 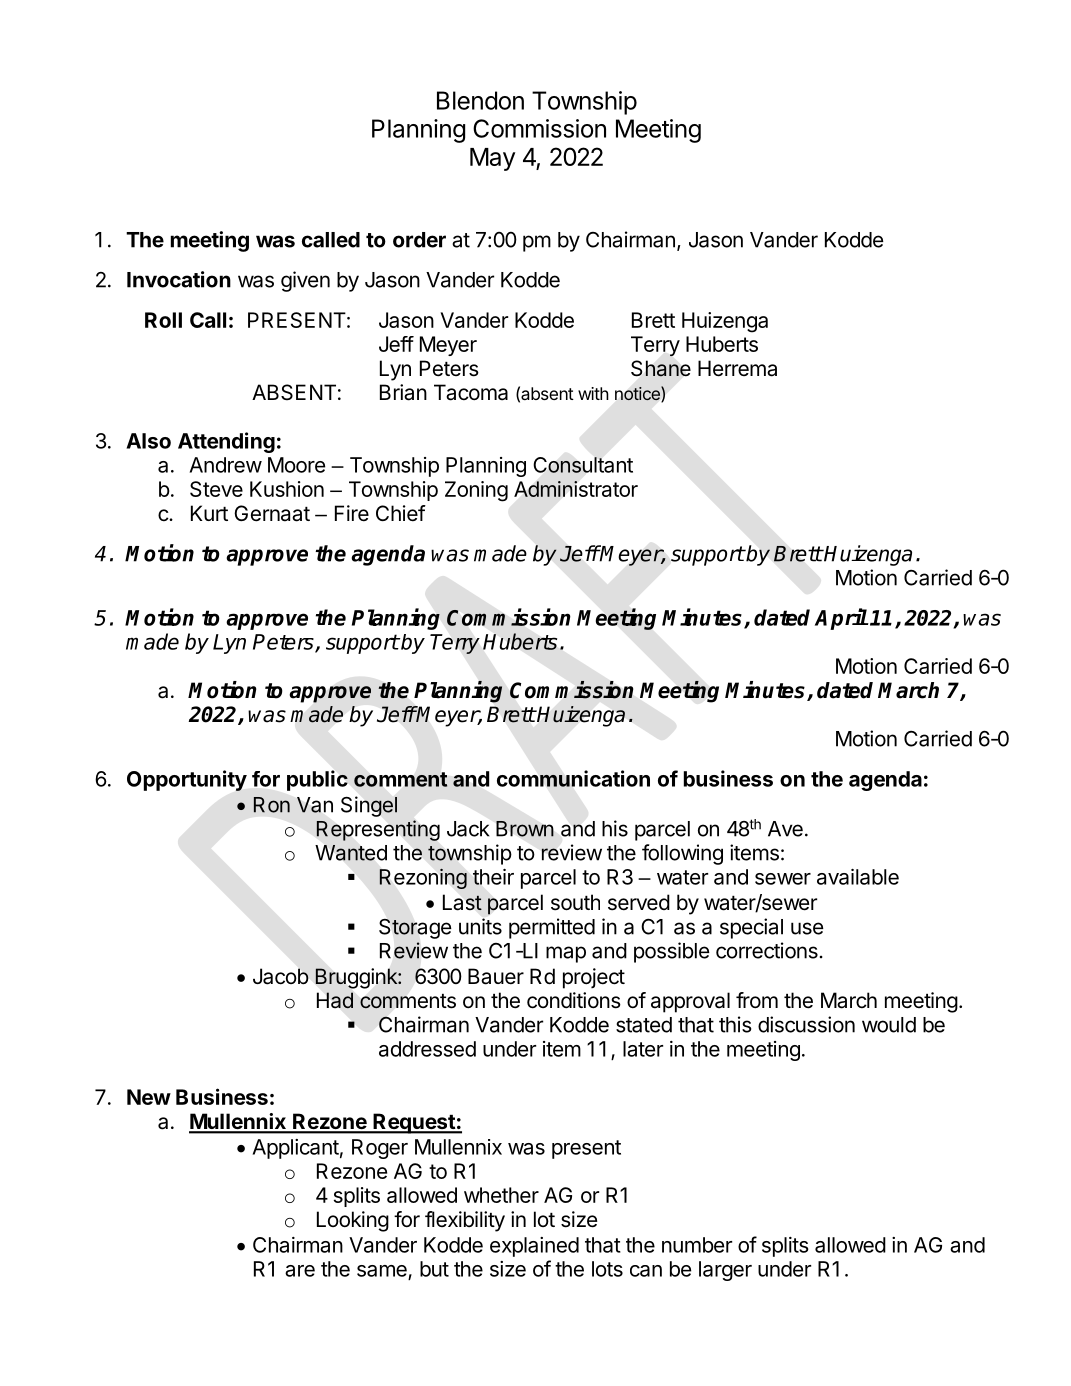 I want to click on Shane, so click(x=661, y=368).
